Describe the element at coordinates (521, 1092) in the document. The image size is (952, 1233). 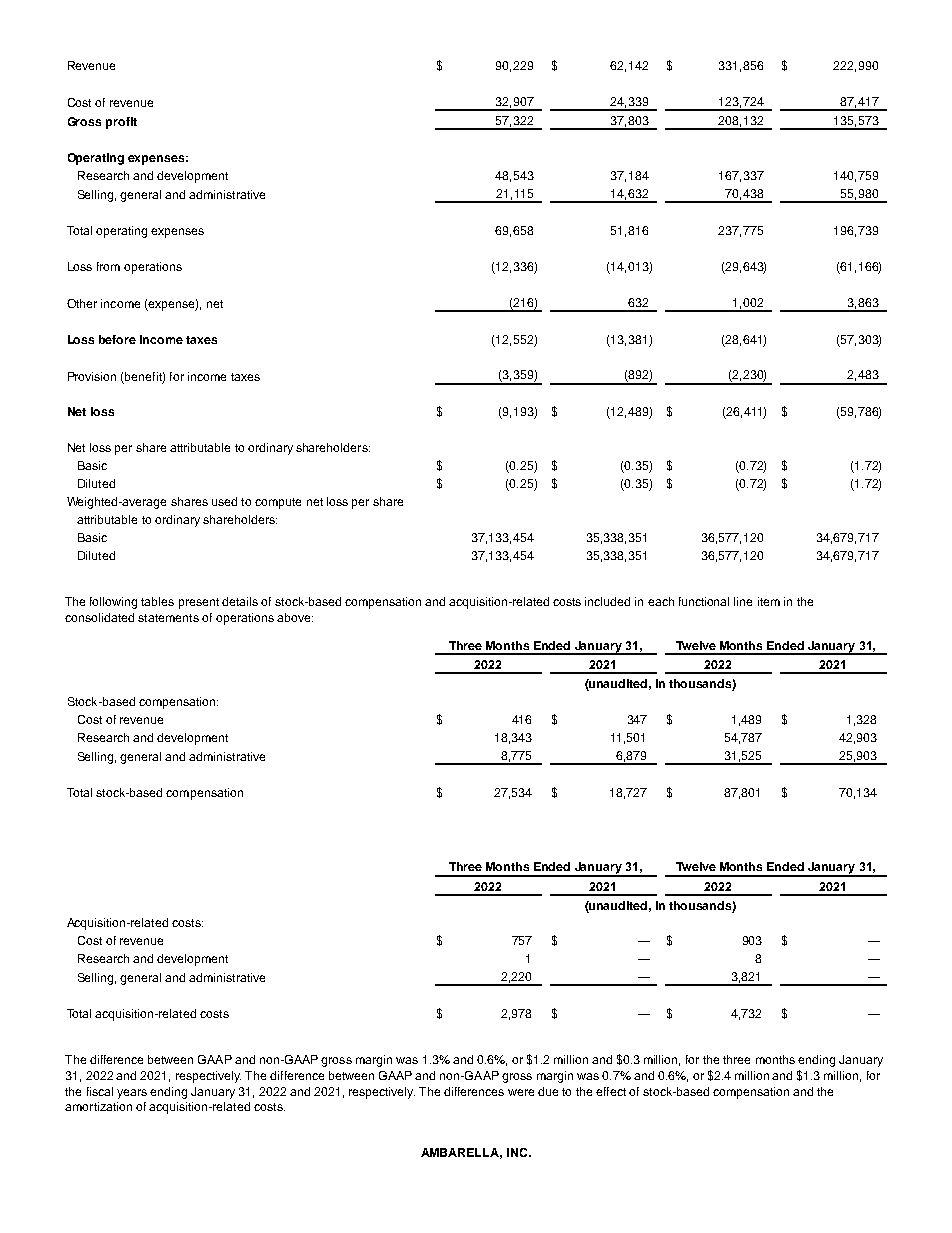
I see `were` at that location.
